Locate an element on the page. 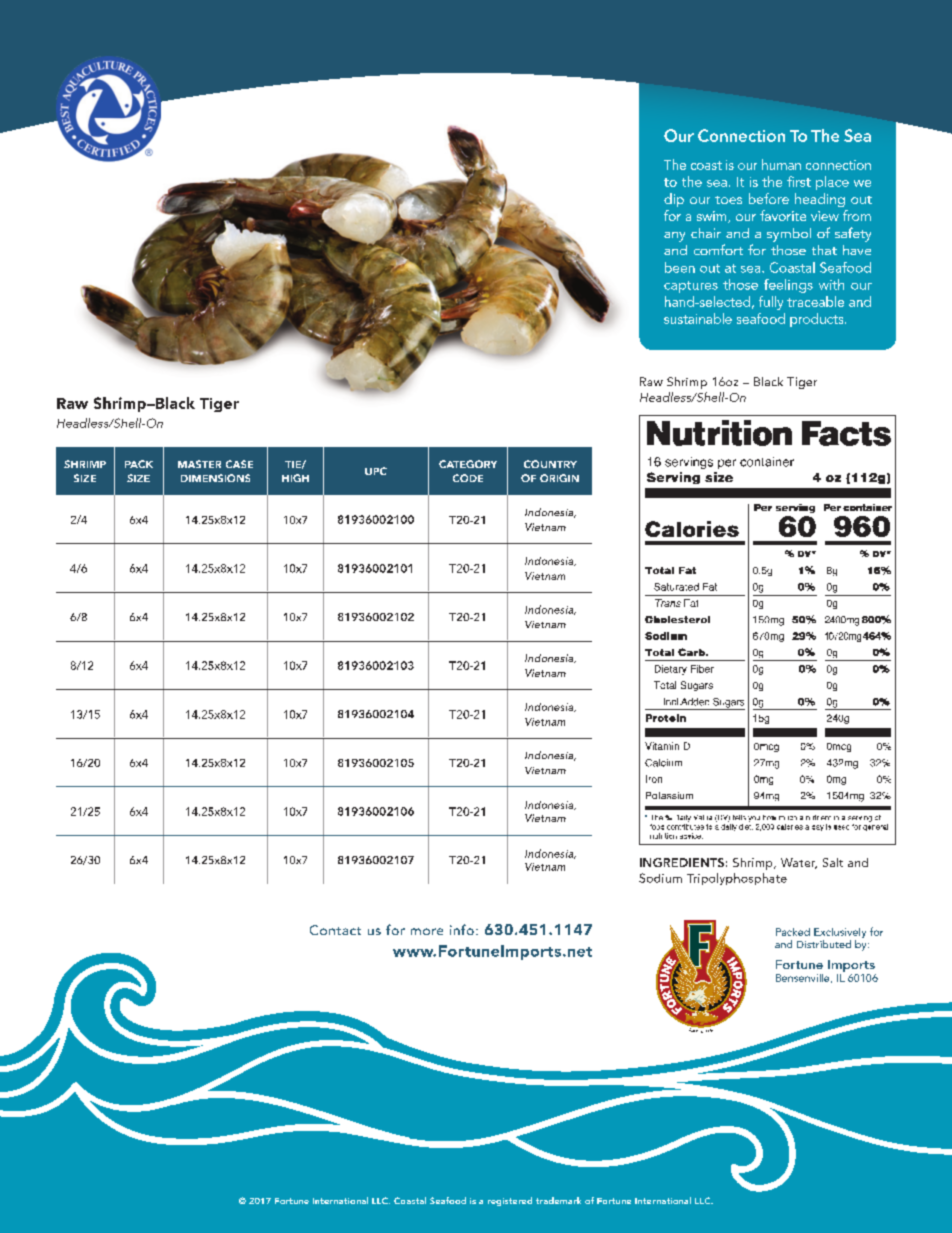  trademark is located at coordinates (558, 1200).
